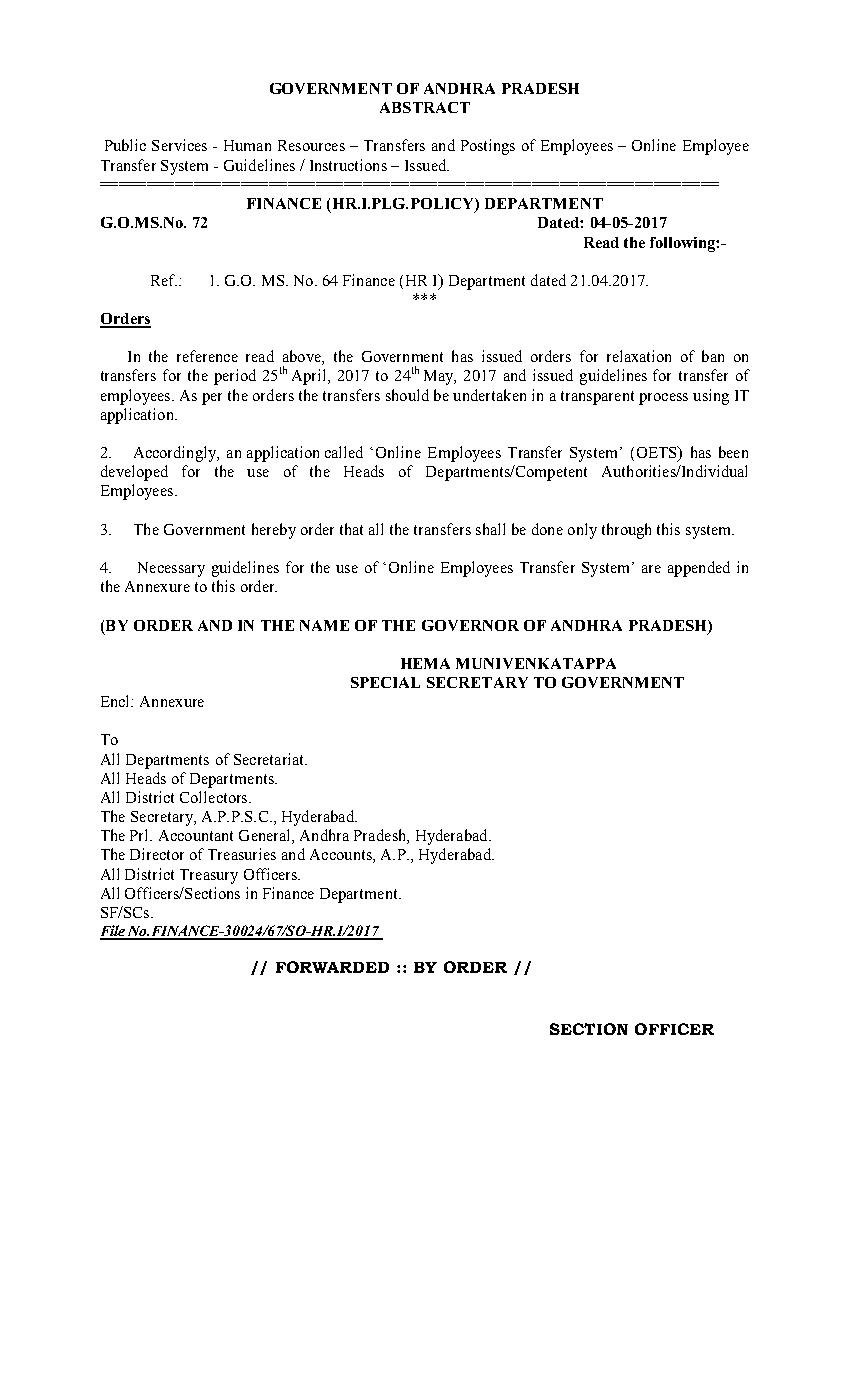  What do you see at coordinates (425, 107) in the document?
I see `ABSTRACT` at bounding box center [425, 107].
